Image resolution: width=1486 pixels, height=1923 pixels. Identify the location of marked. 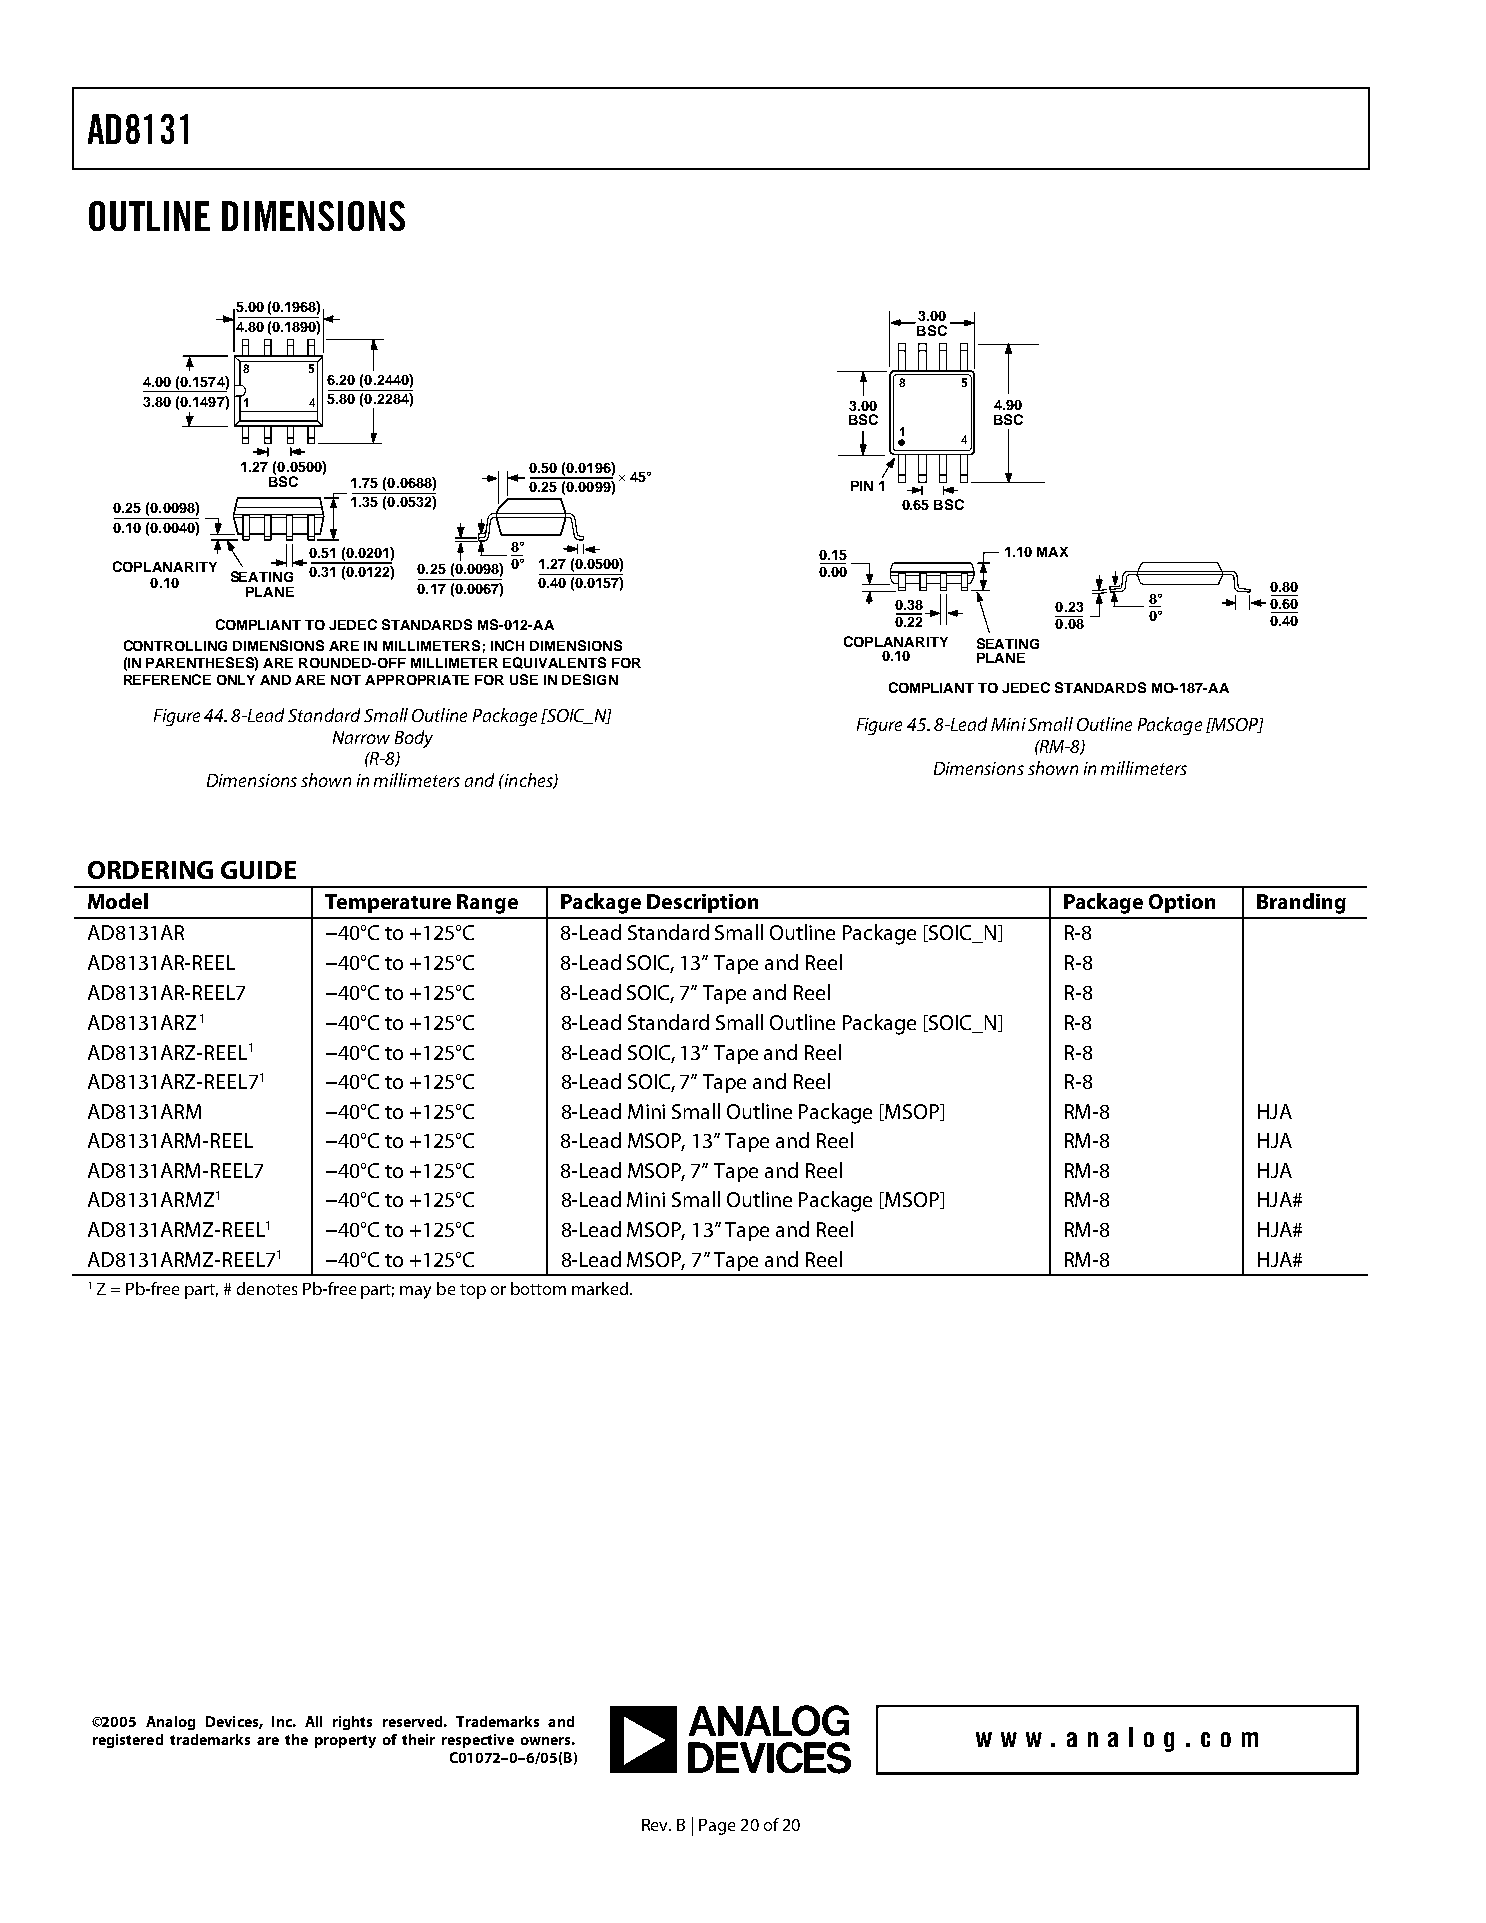
(600, 1288).
